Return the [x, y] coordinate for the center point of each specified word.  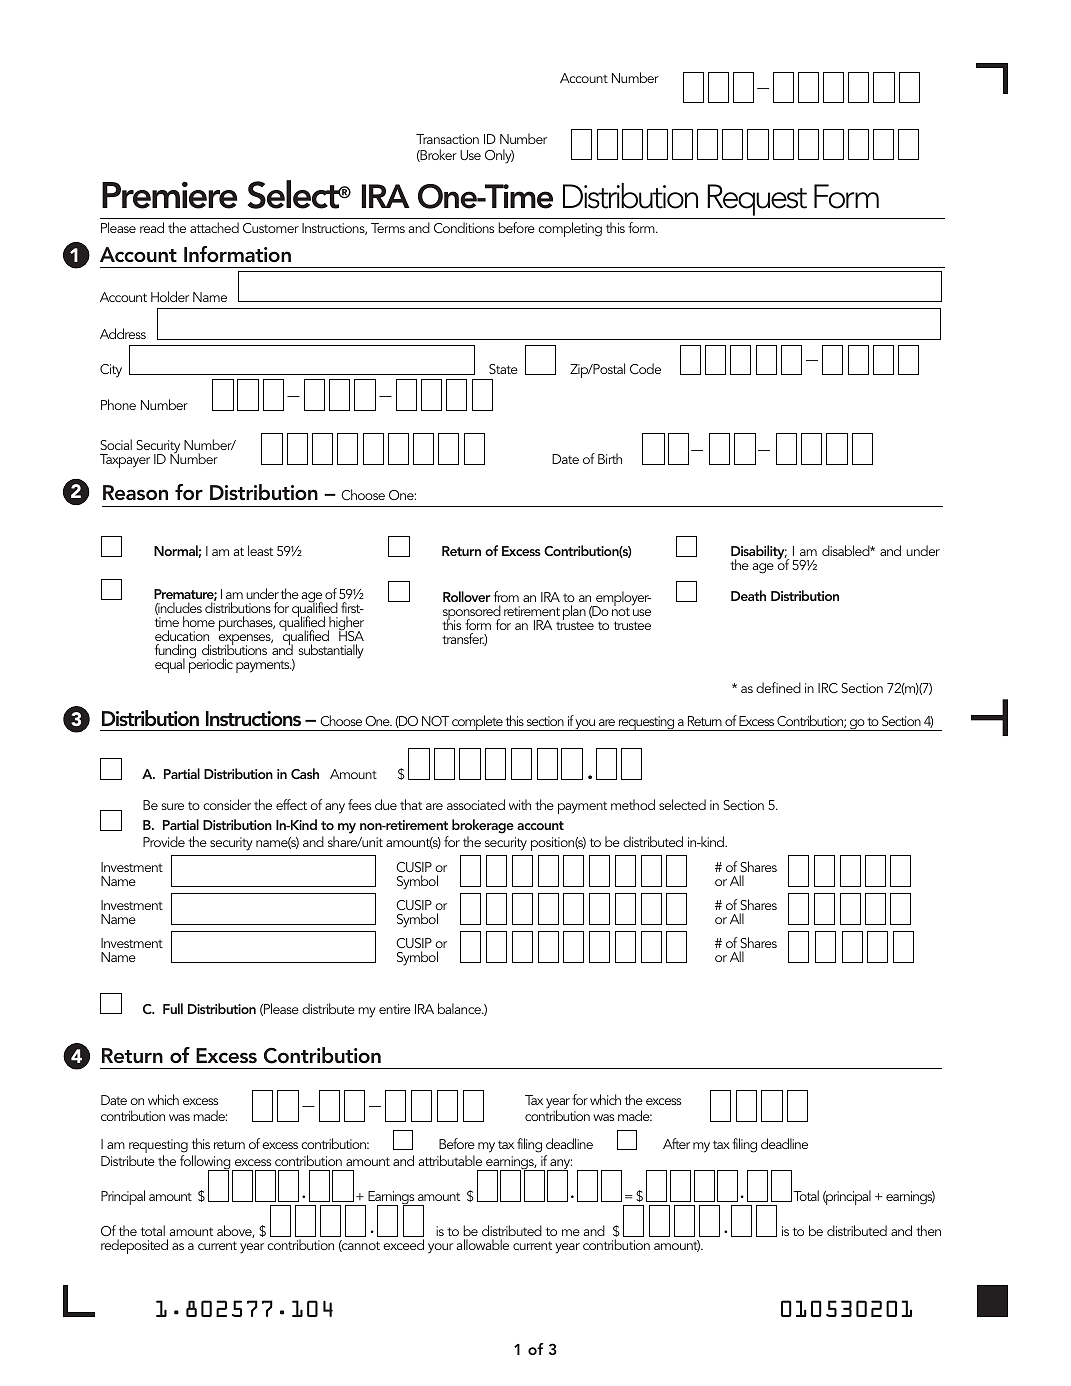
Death [748, 595]
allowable [482, 1244]
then [928, 1230]
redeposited [134, 1246]
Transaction [447, 139]
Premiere [170, 195]
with [520, 804]
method [633, 804]
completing [570, 229]
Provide [164, 841]
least [260, 550]
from [506, 596]
